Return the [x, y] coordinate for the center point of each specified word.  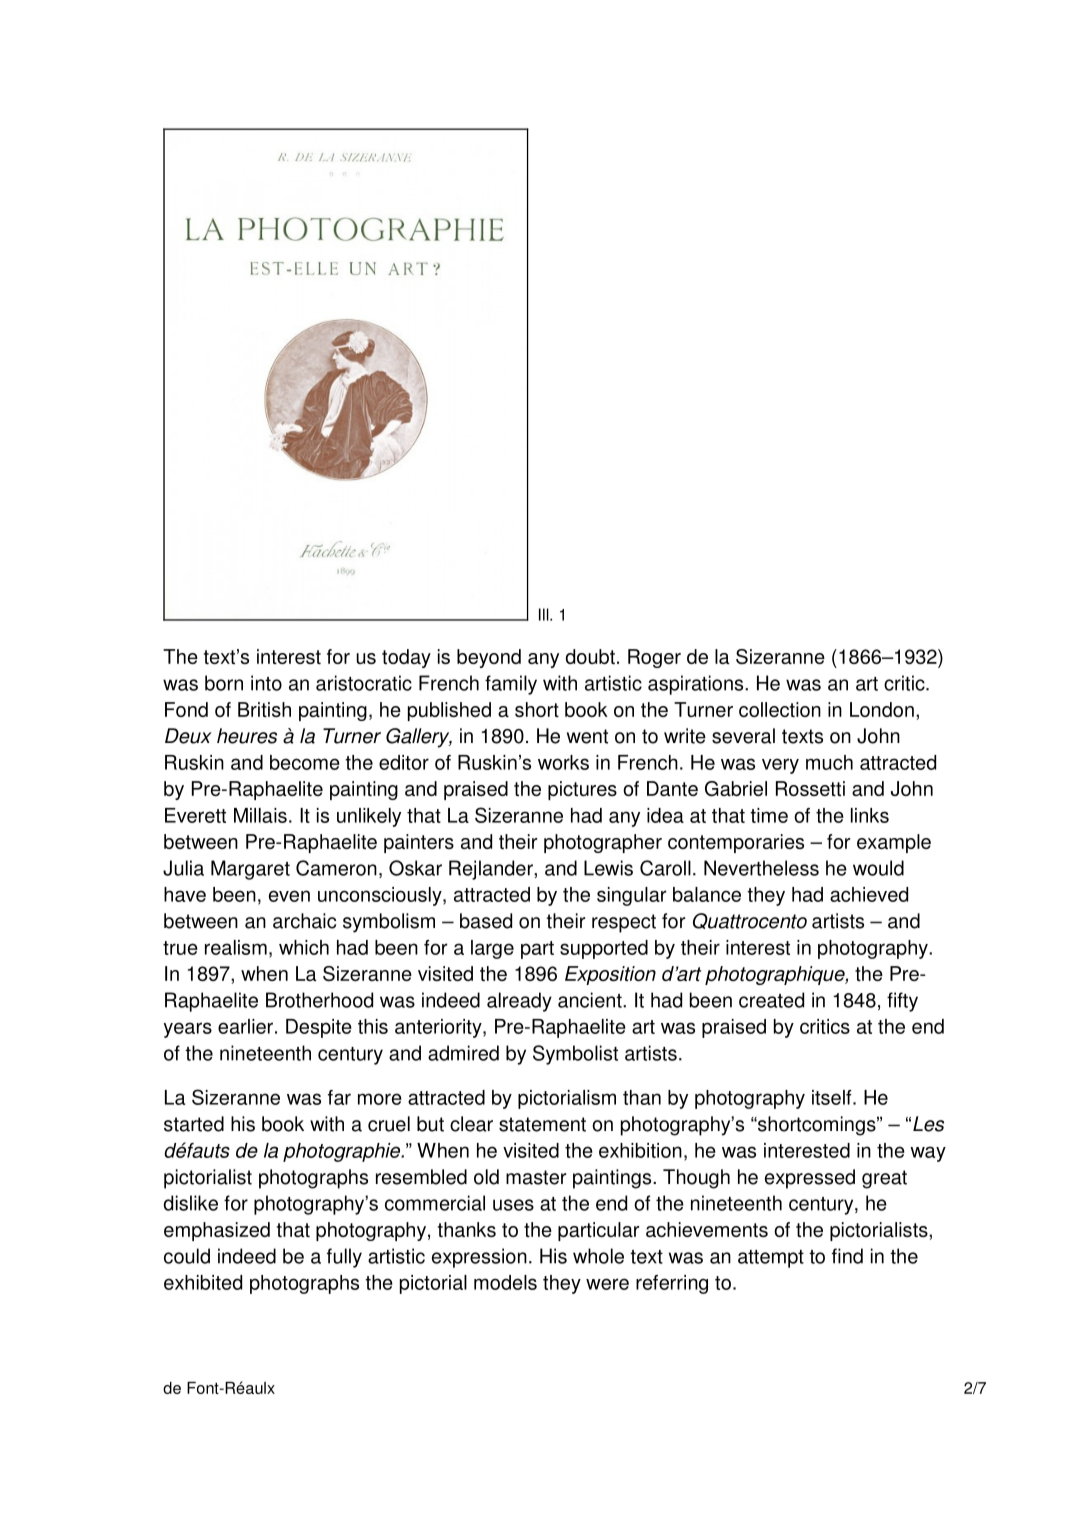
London [882, 709]
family [511, 685]
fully [344, 1258]
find [847, 1256]
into [266, 683]
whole [598, 1256]
